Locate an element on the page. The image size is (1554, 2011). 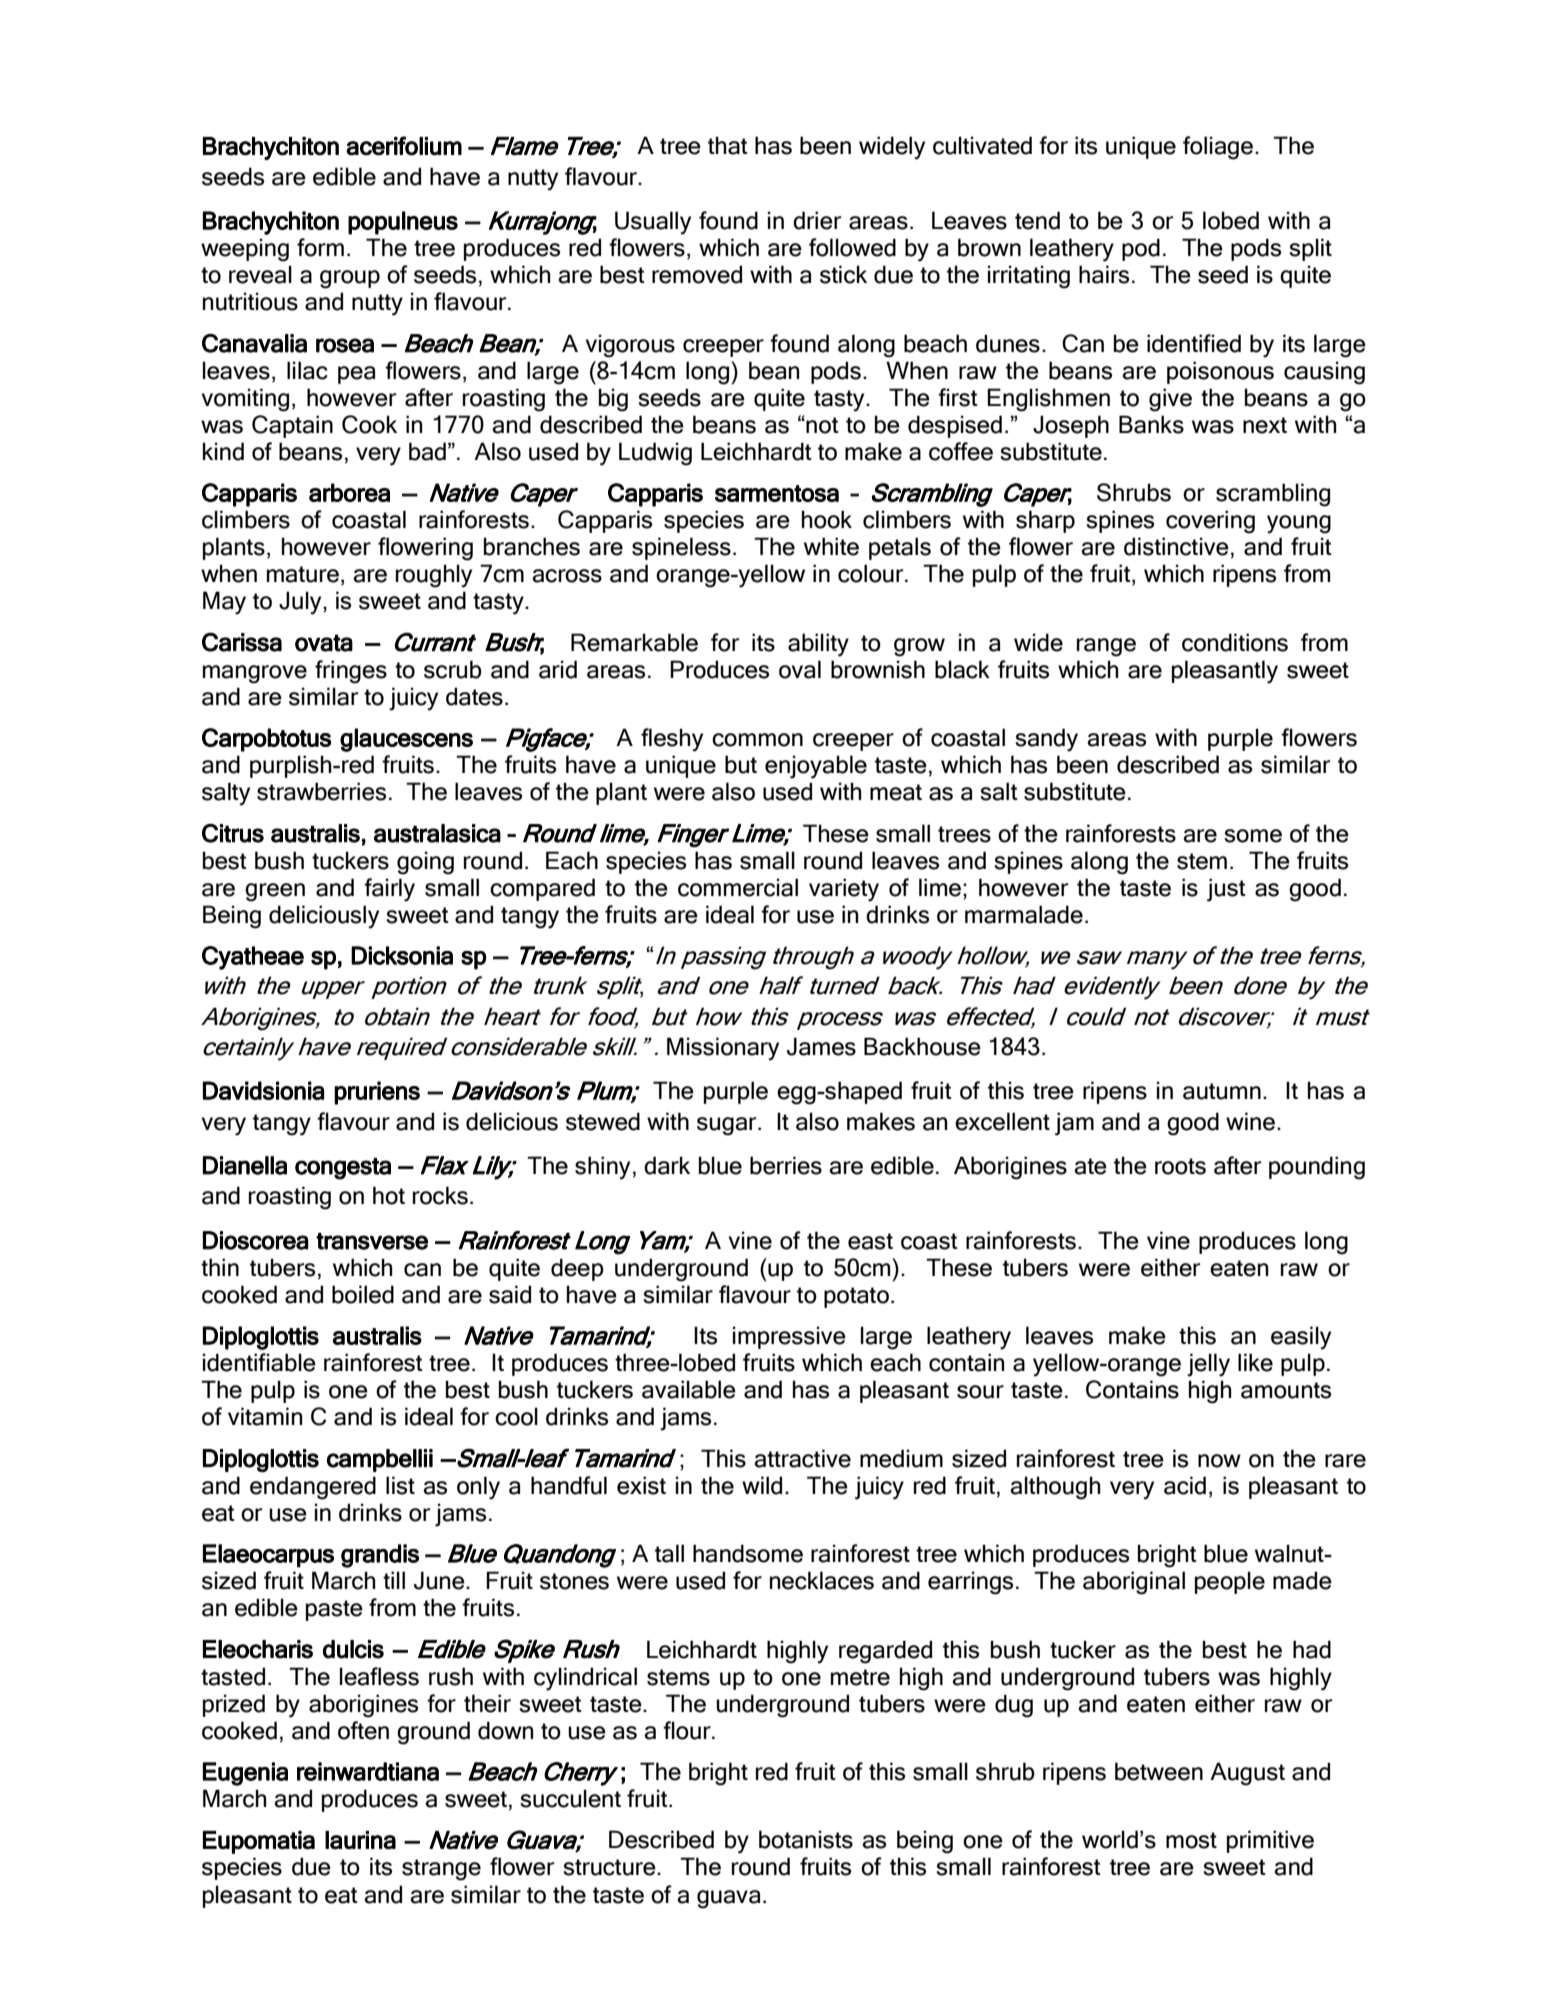
drier is located at coordinates (817, 220).
